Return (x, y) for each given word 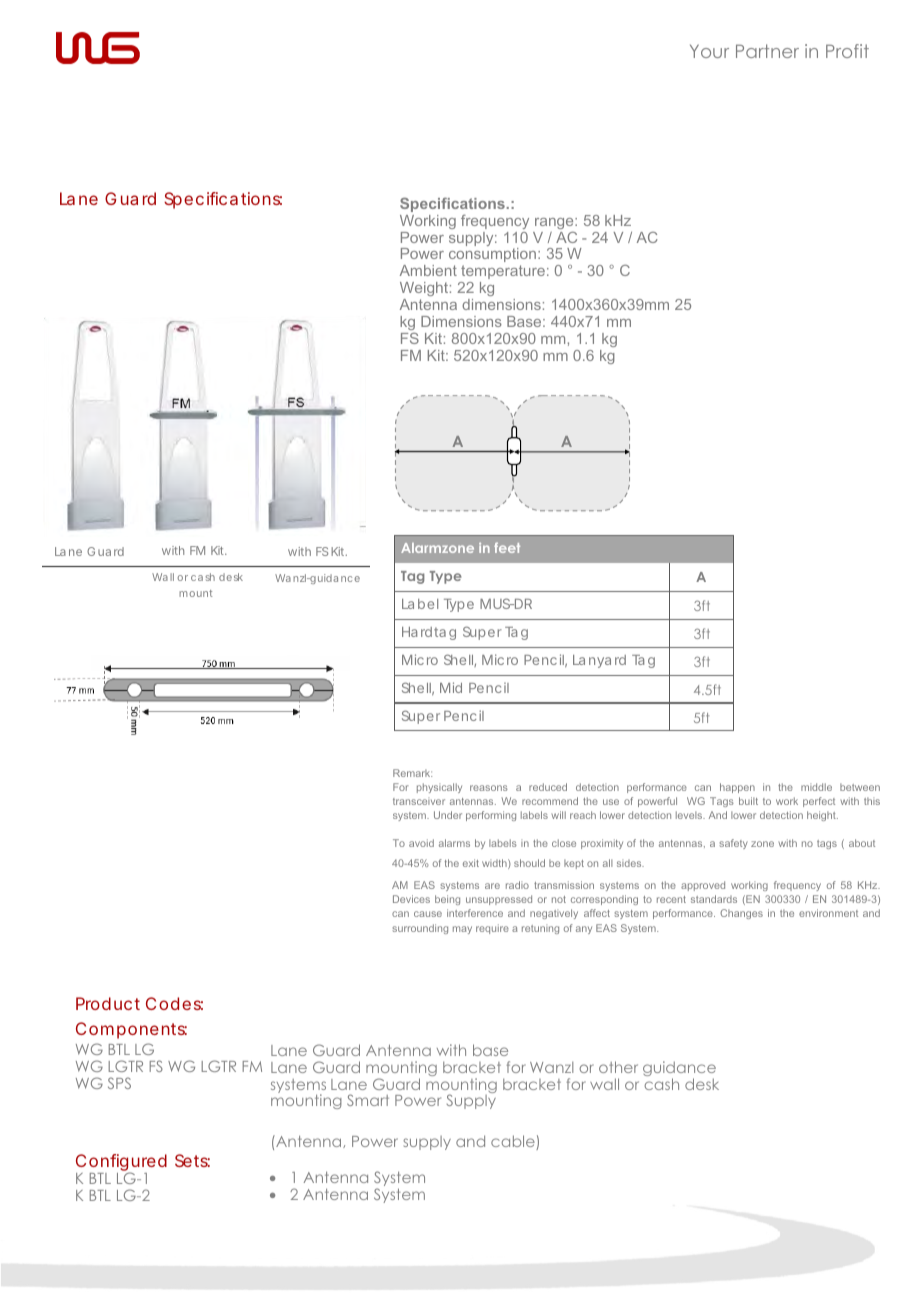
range (555, 223)
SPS (119, 1083)
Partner (767, 51)
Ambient (428, 270)
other (618, 1067)
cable (514, 1142)
